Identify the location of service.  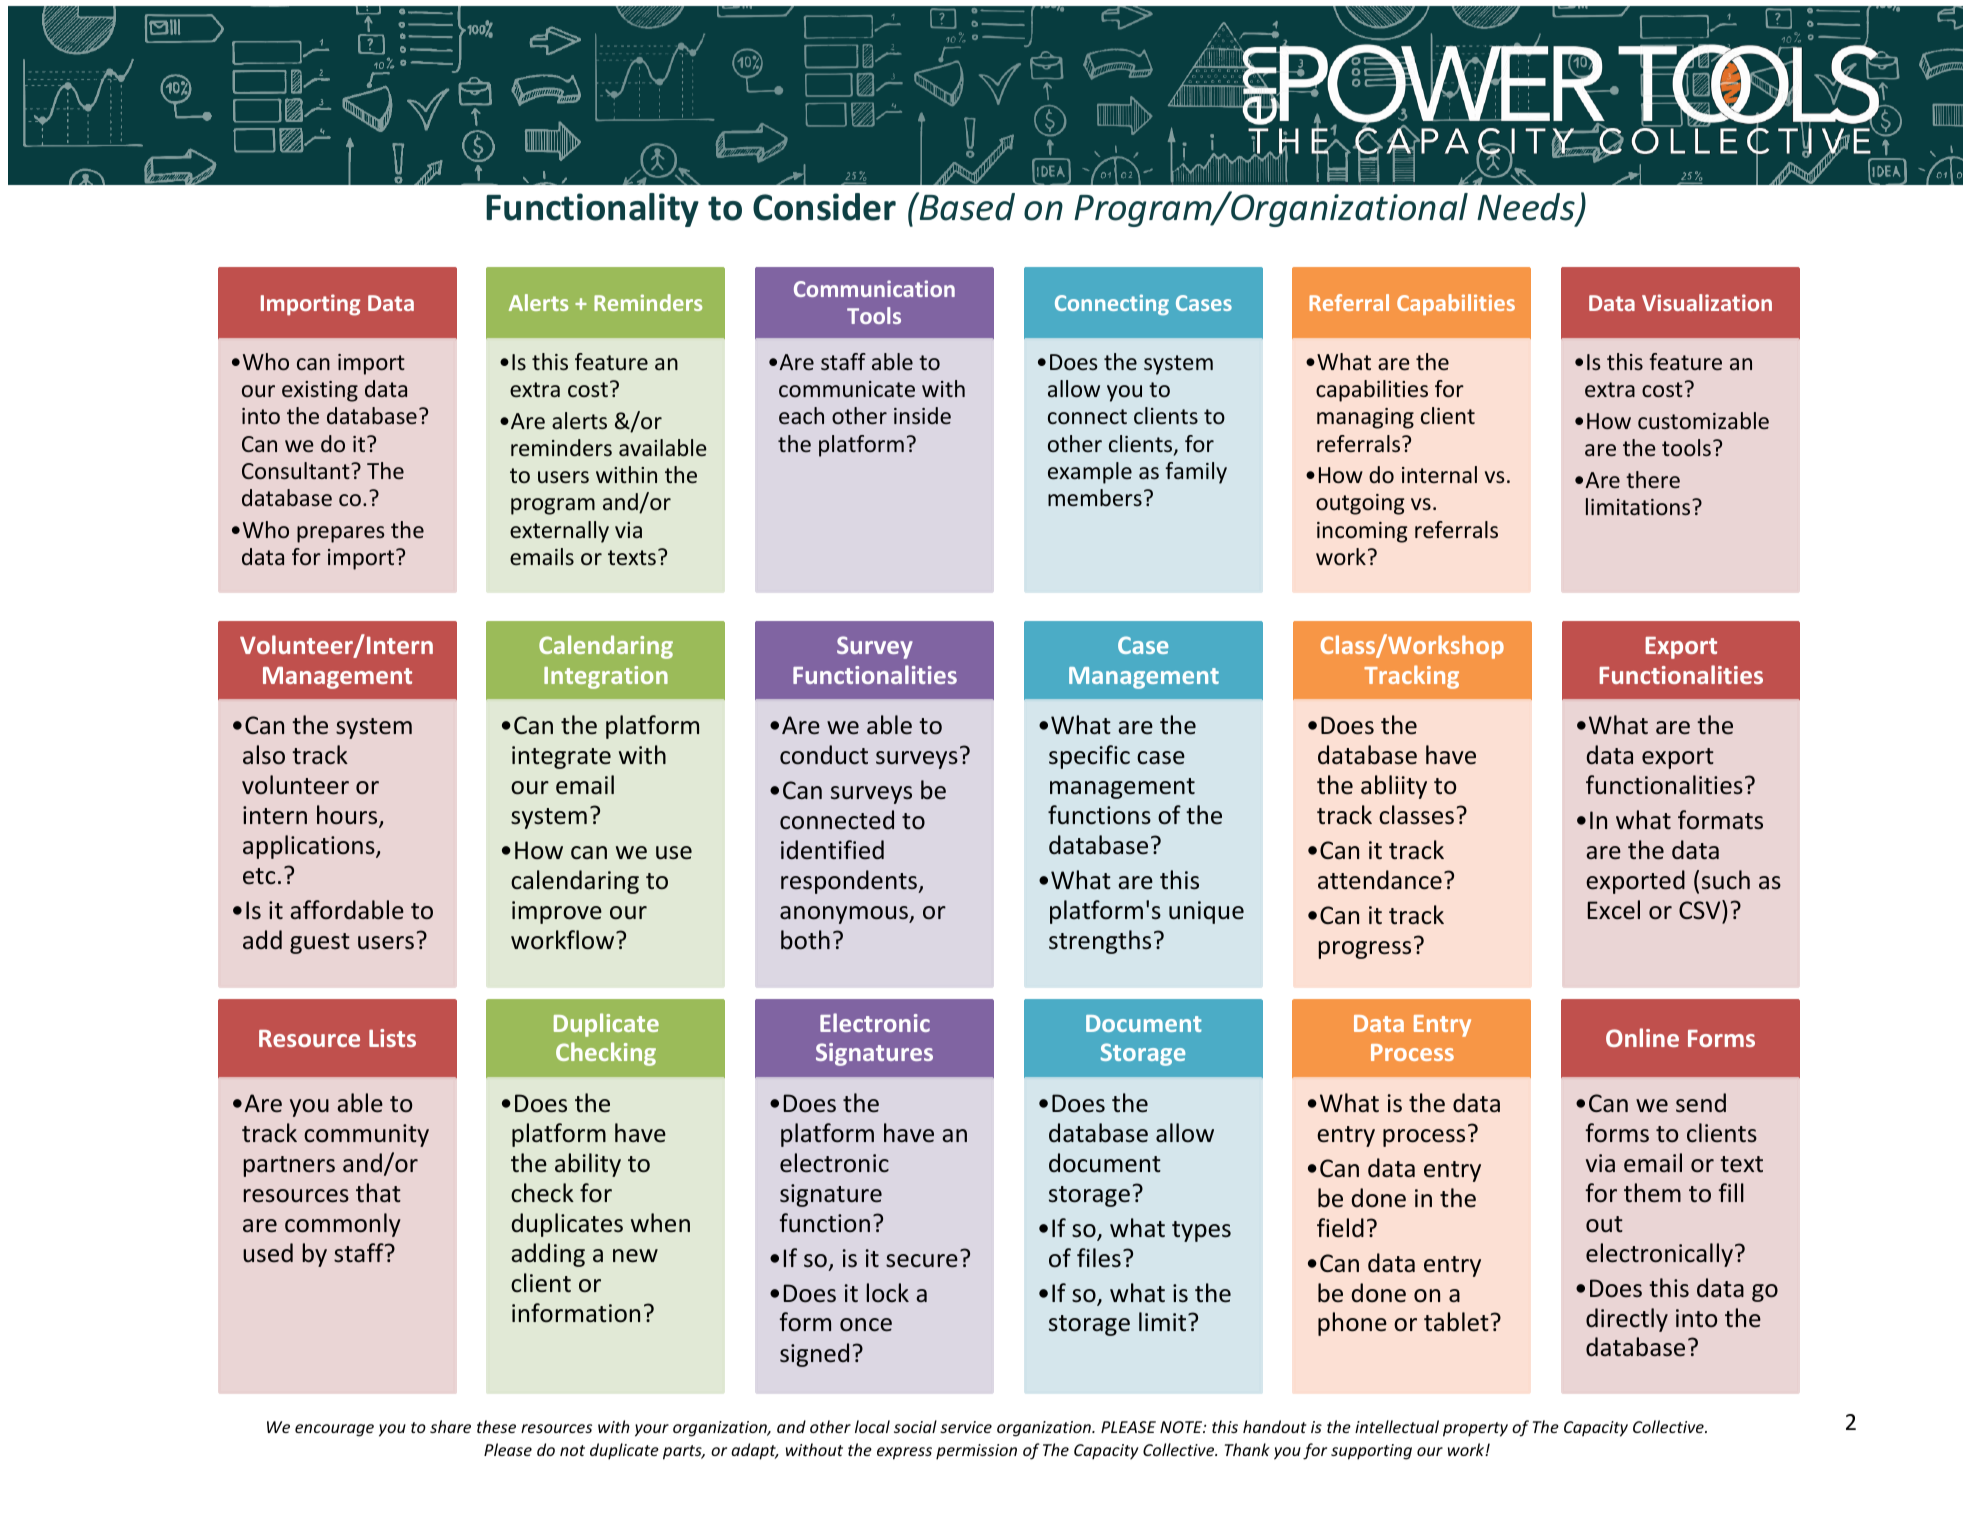
(966, 1427).
